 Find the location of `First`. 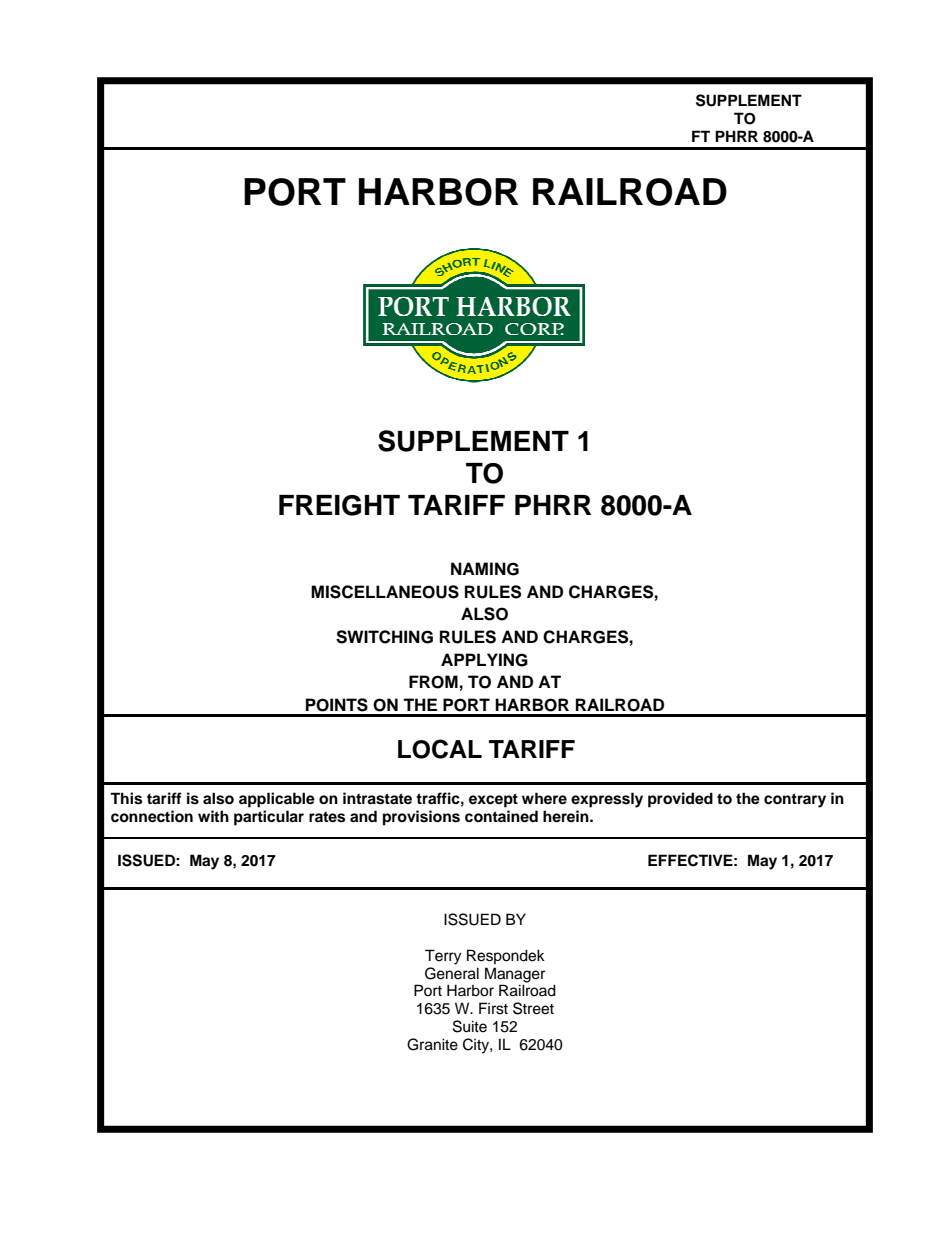

First is located at coordinates (493, 1008).
